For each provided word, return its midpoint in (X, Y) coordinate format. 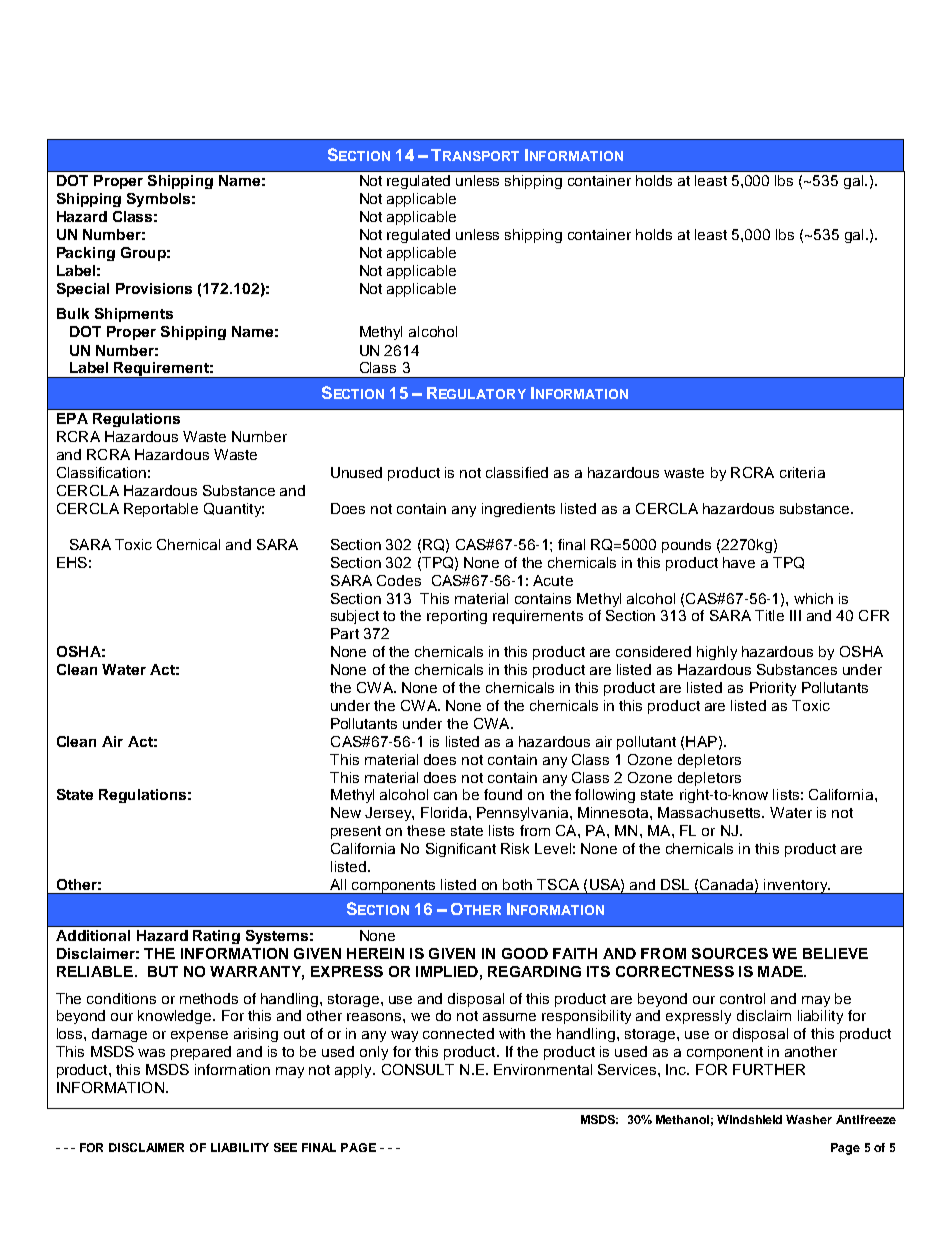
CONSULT (418, 1069)
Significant (461, 850)
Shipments (134, 315)
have (739, 562)
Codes (399, 580)
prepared (201, 1053)
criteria (802, 472)
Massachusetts (710, 812)
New (346, 812)
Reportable (161, 510)
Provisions (154, 288)
